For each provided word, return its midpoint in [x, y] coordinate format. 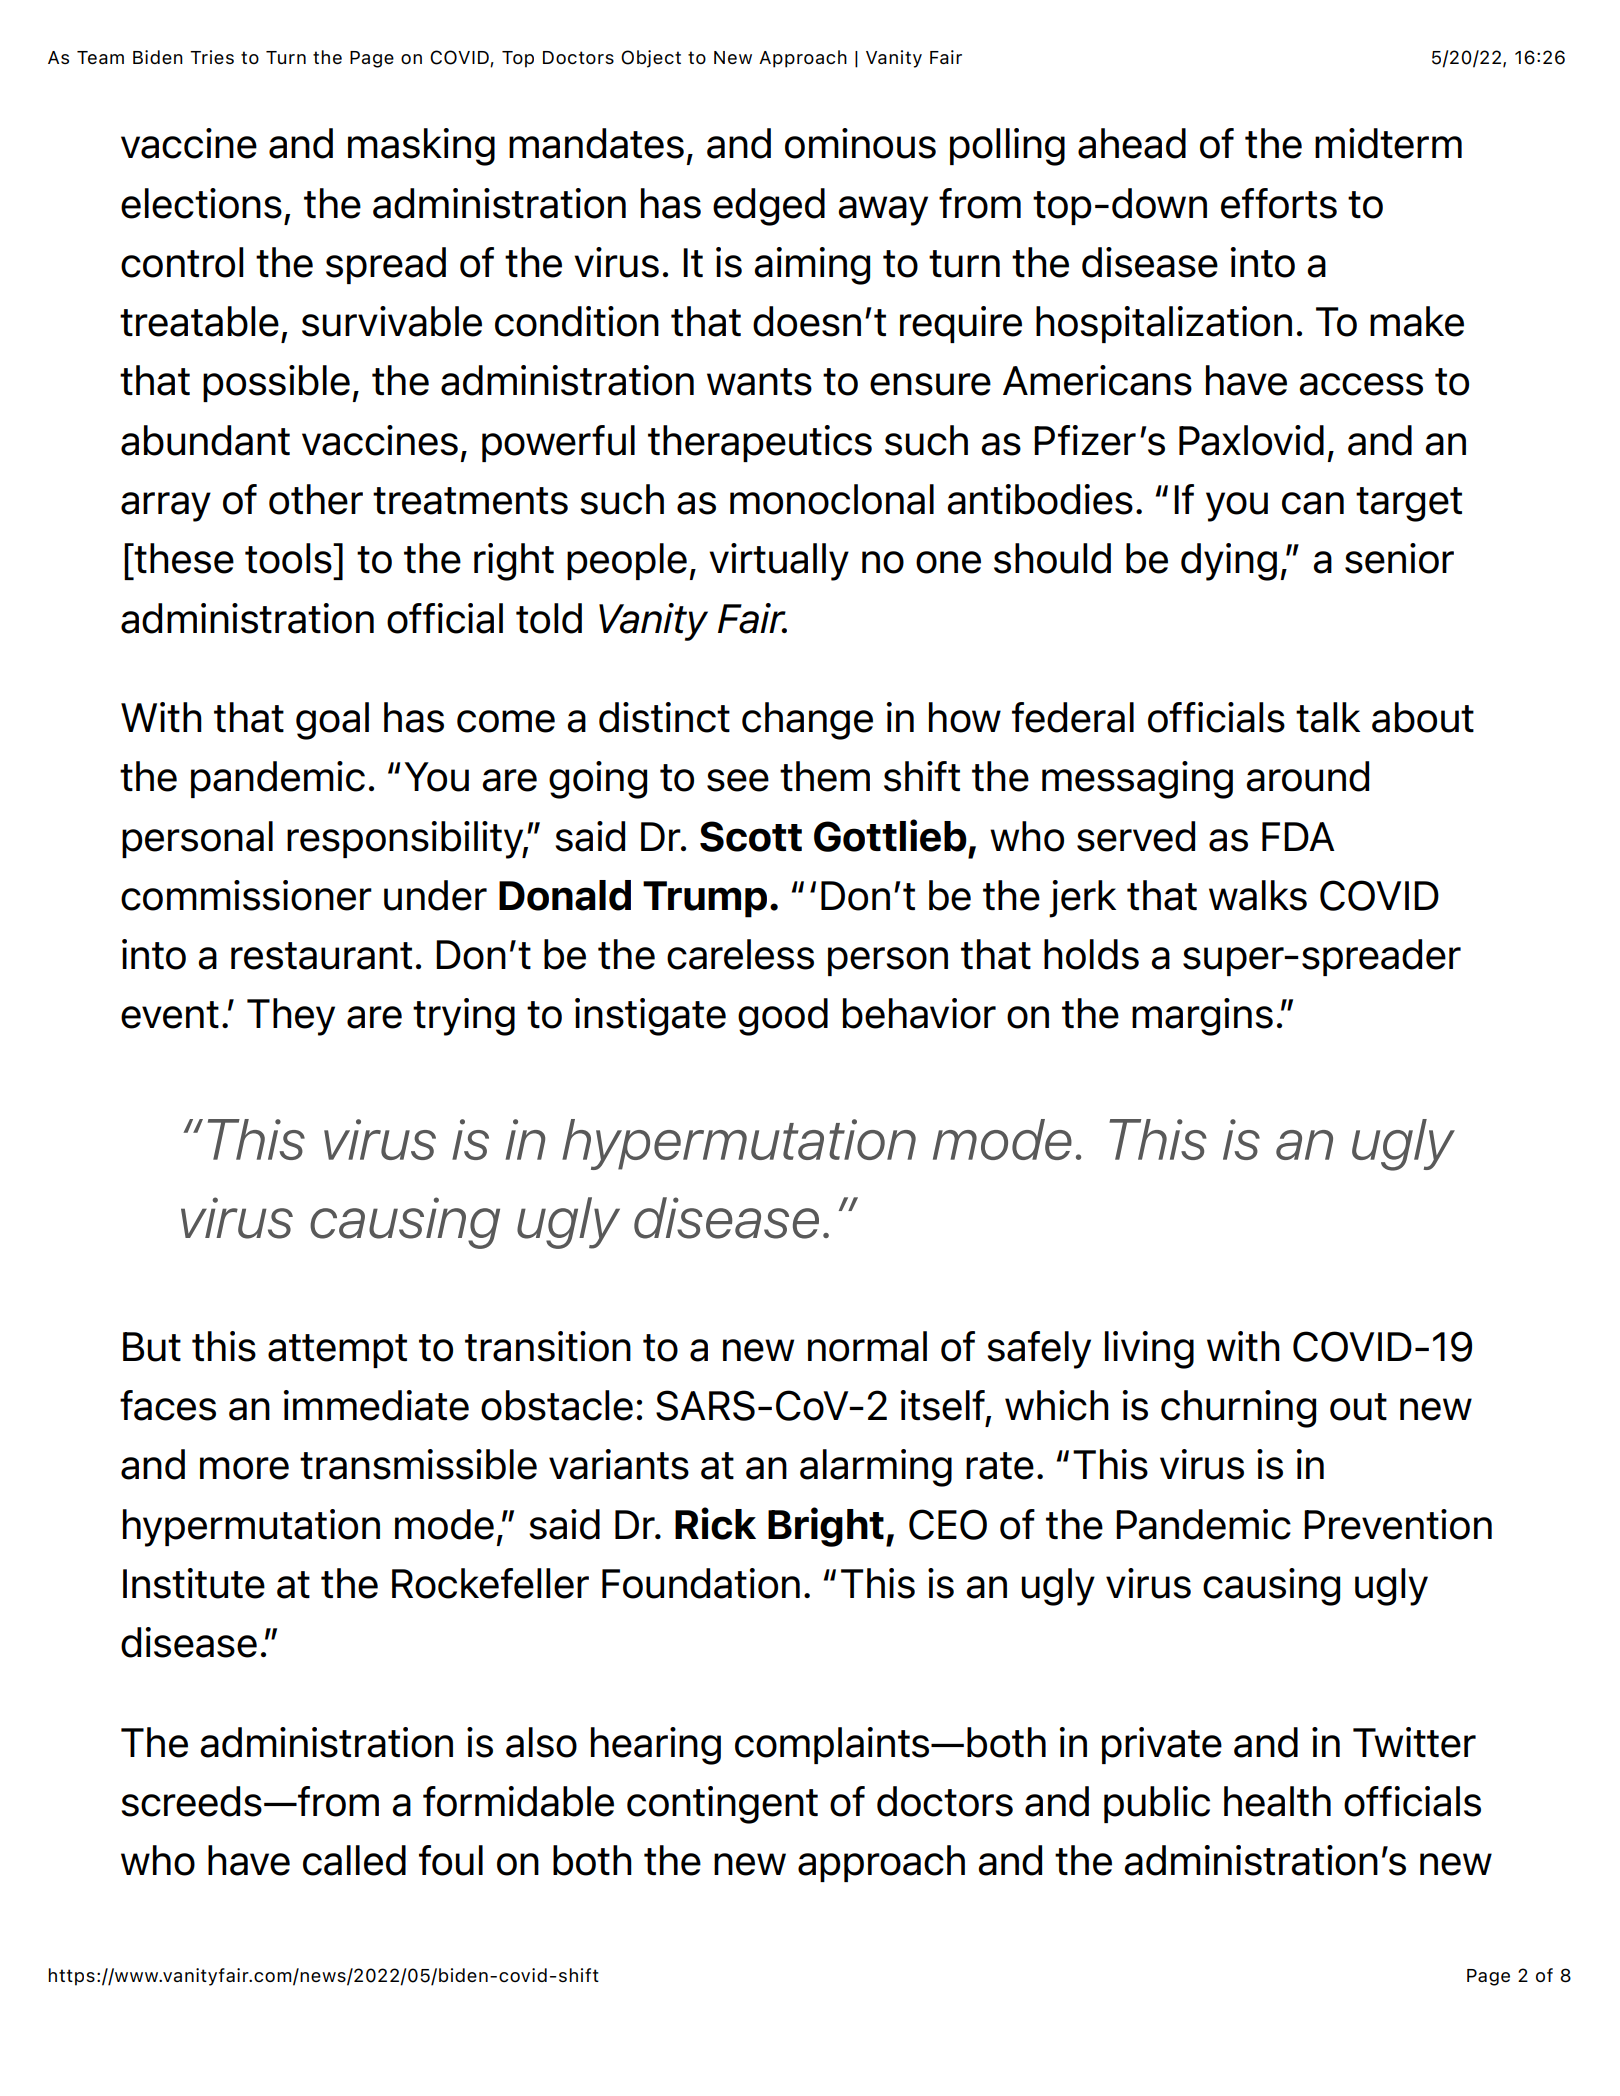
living [1149, 1350]
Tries [212, 57]
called [354, 1860]
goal [332, 721]
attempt [337, 1351]
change [807, 721]
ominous [860, 143]
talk [1328, 717]
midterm [1388, 143]
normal [867, 1346]
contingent [722, 1805]
